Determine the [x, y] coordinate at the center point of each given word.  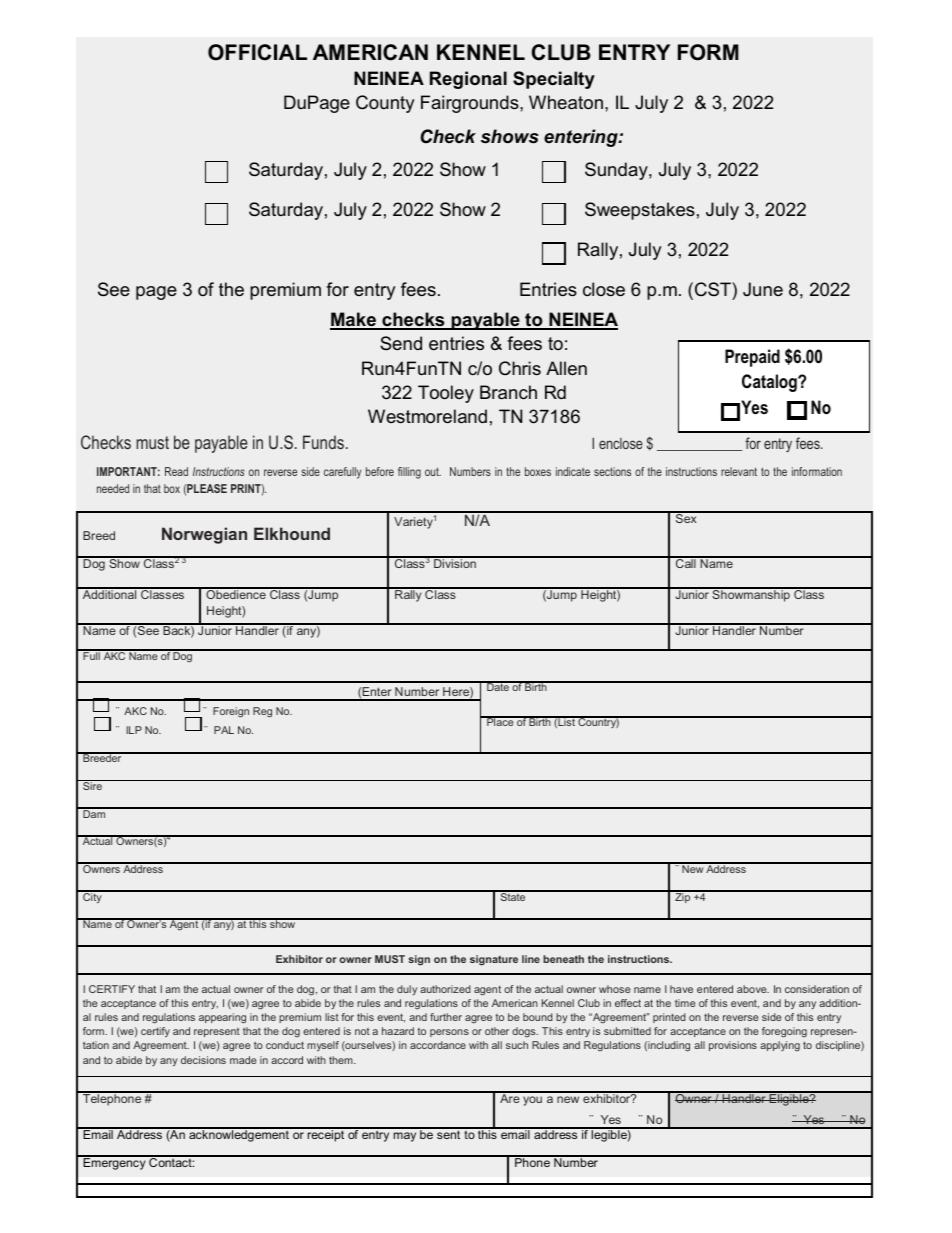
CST [714, 289]
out [433, 471]
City [92, 897]
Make [354, 320]
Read [176, 471]
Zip [683, 897]
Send [401, 343]
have [681, 989]
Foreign [231, 712]
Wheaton [566, 102]
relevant [739, 471]
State [513, 896]
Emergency [114, 1163]
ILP [134, 730]
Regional [468, 80]
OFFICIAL [257, 52]
